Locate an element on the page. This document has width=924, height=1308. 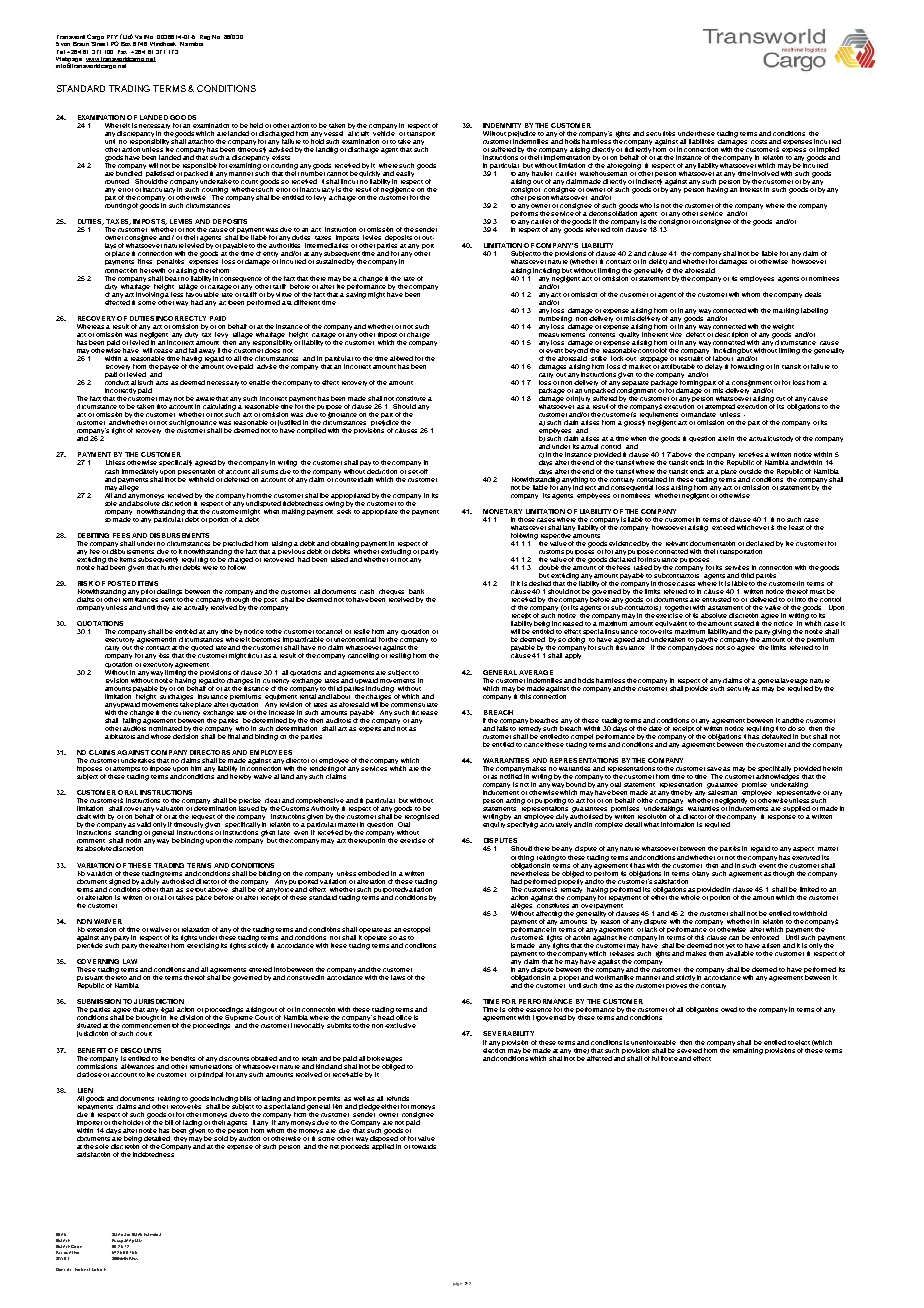
resile is located at coordinates (362, 631).
